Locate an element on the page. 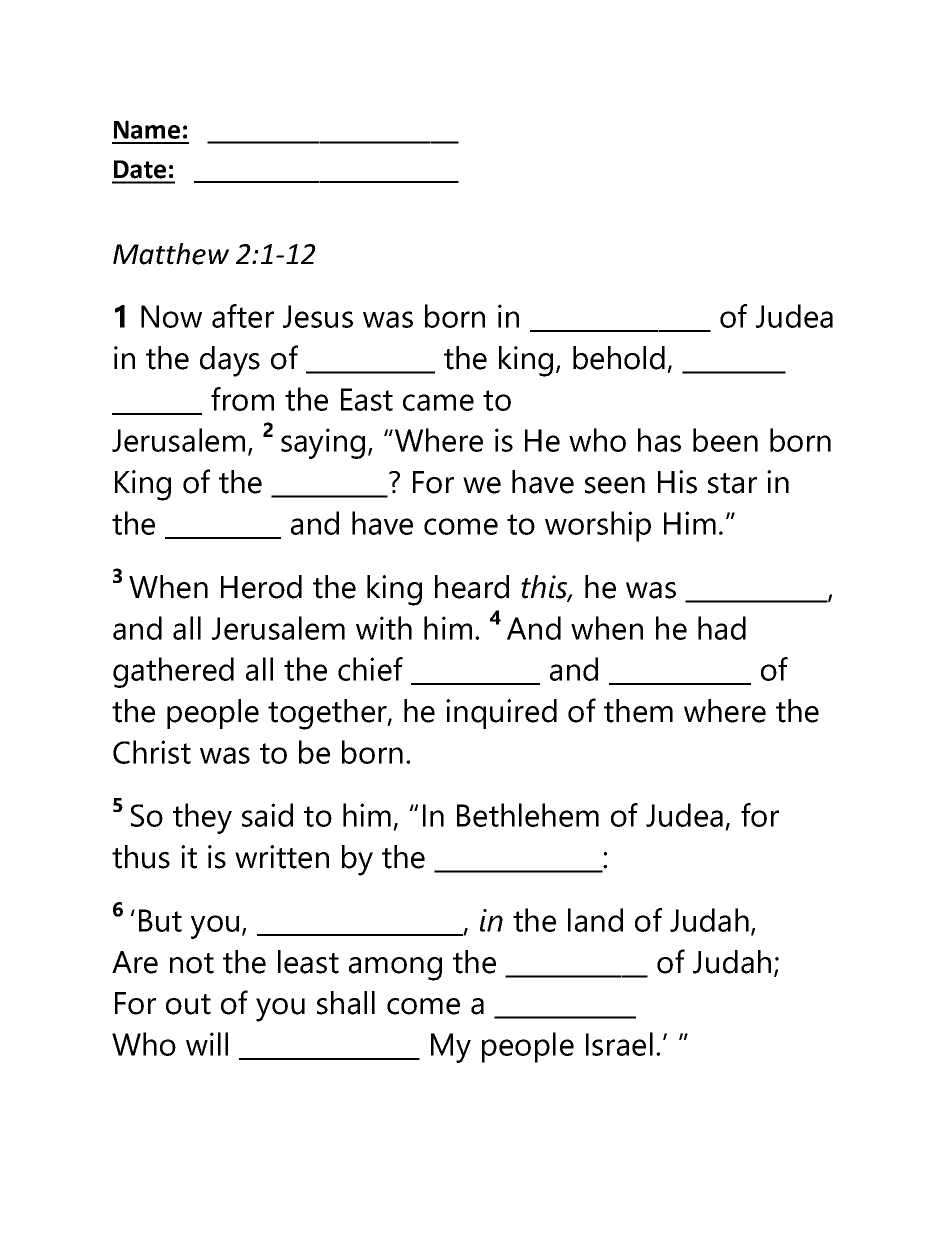 The image size is (952, 1233). Israel is located at coordinates (619, 1044).
